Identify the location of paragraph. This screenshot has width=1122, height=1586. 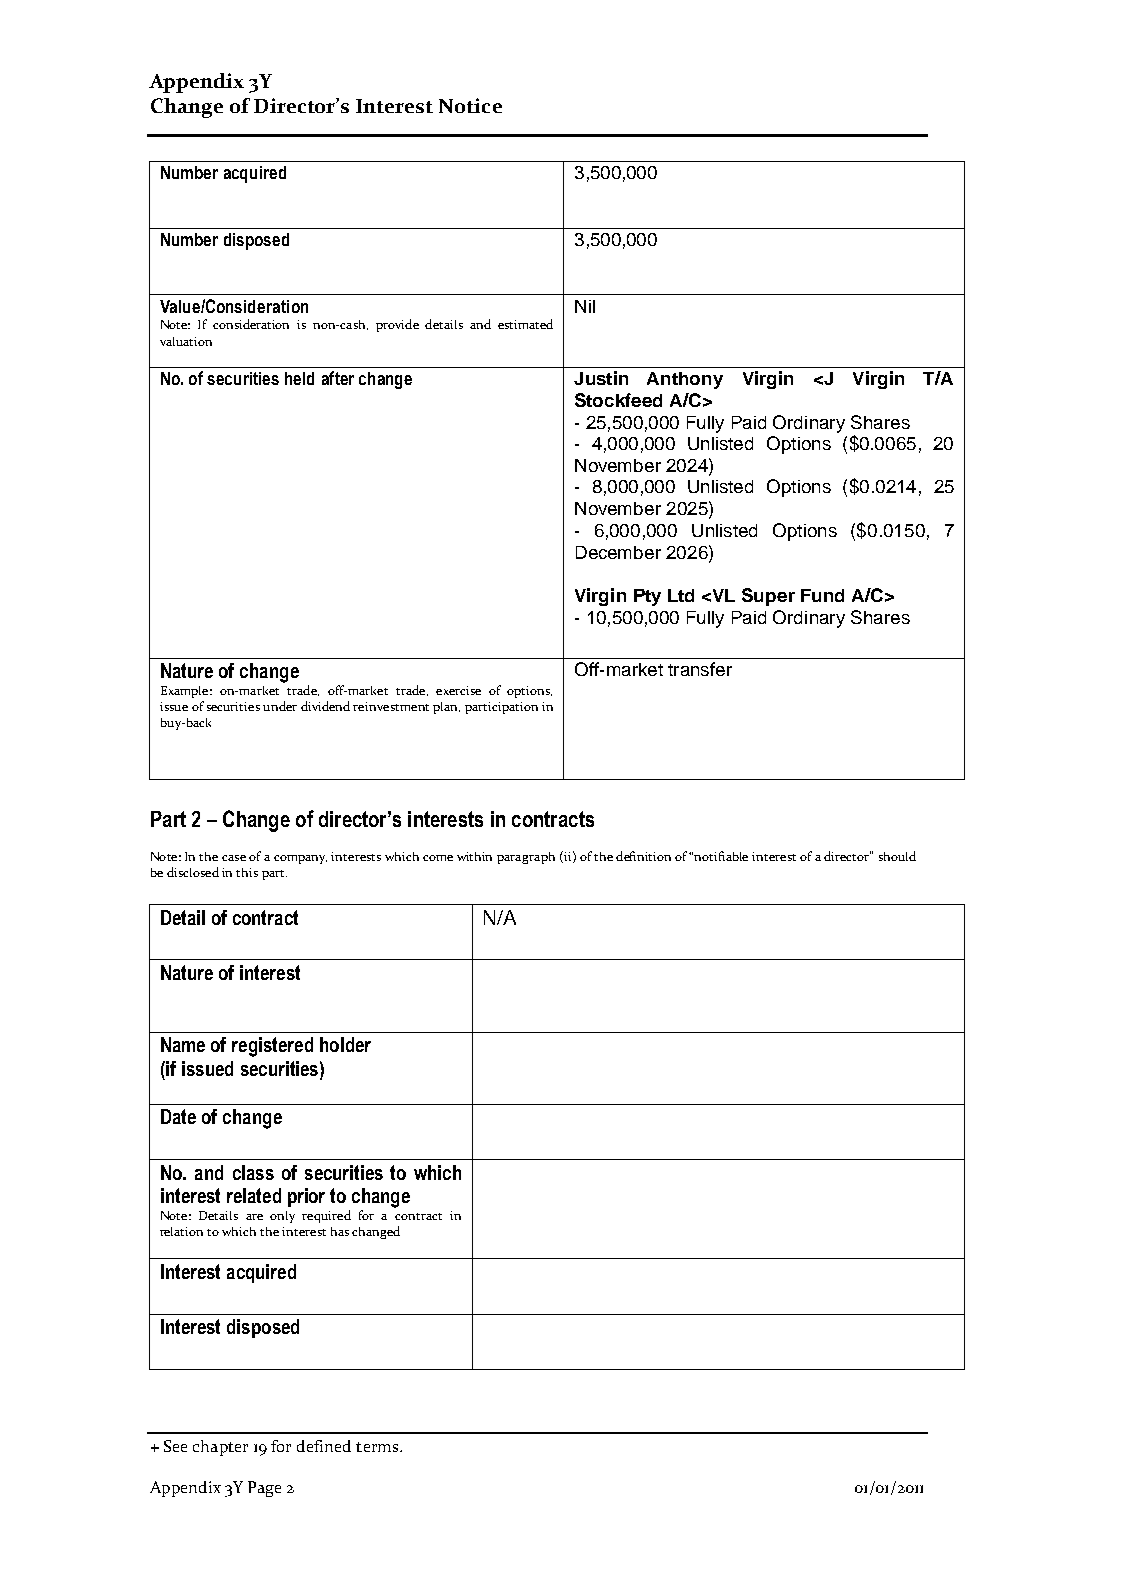
(526, 858).
